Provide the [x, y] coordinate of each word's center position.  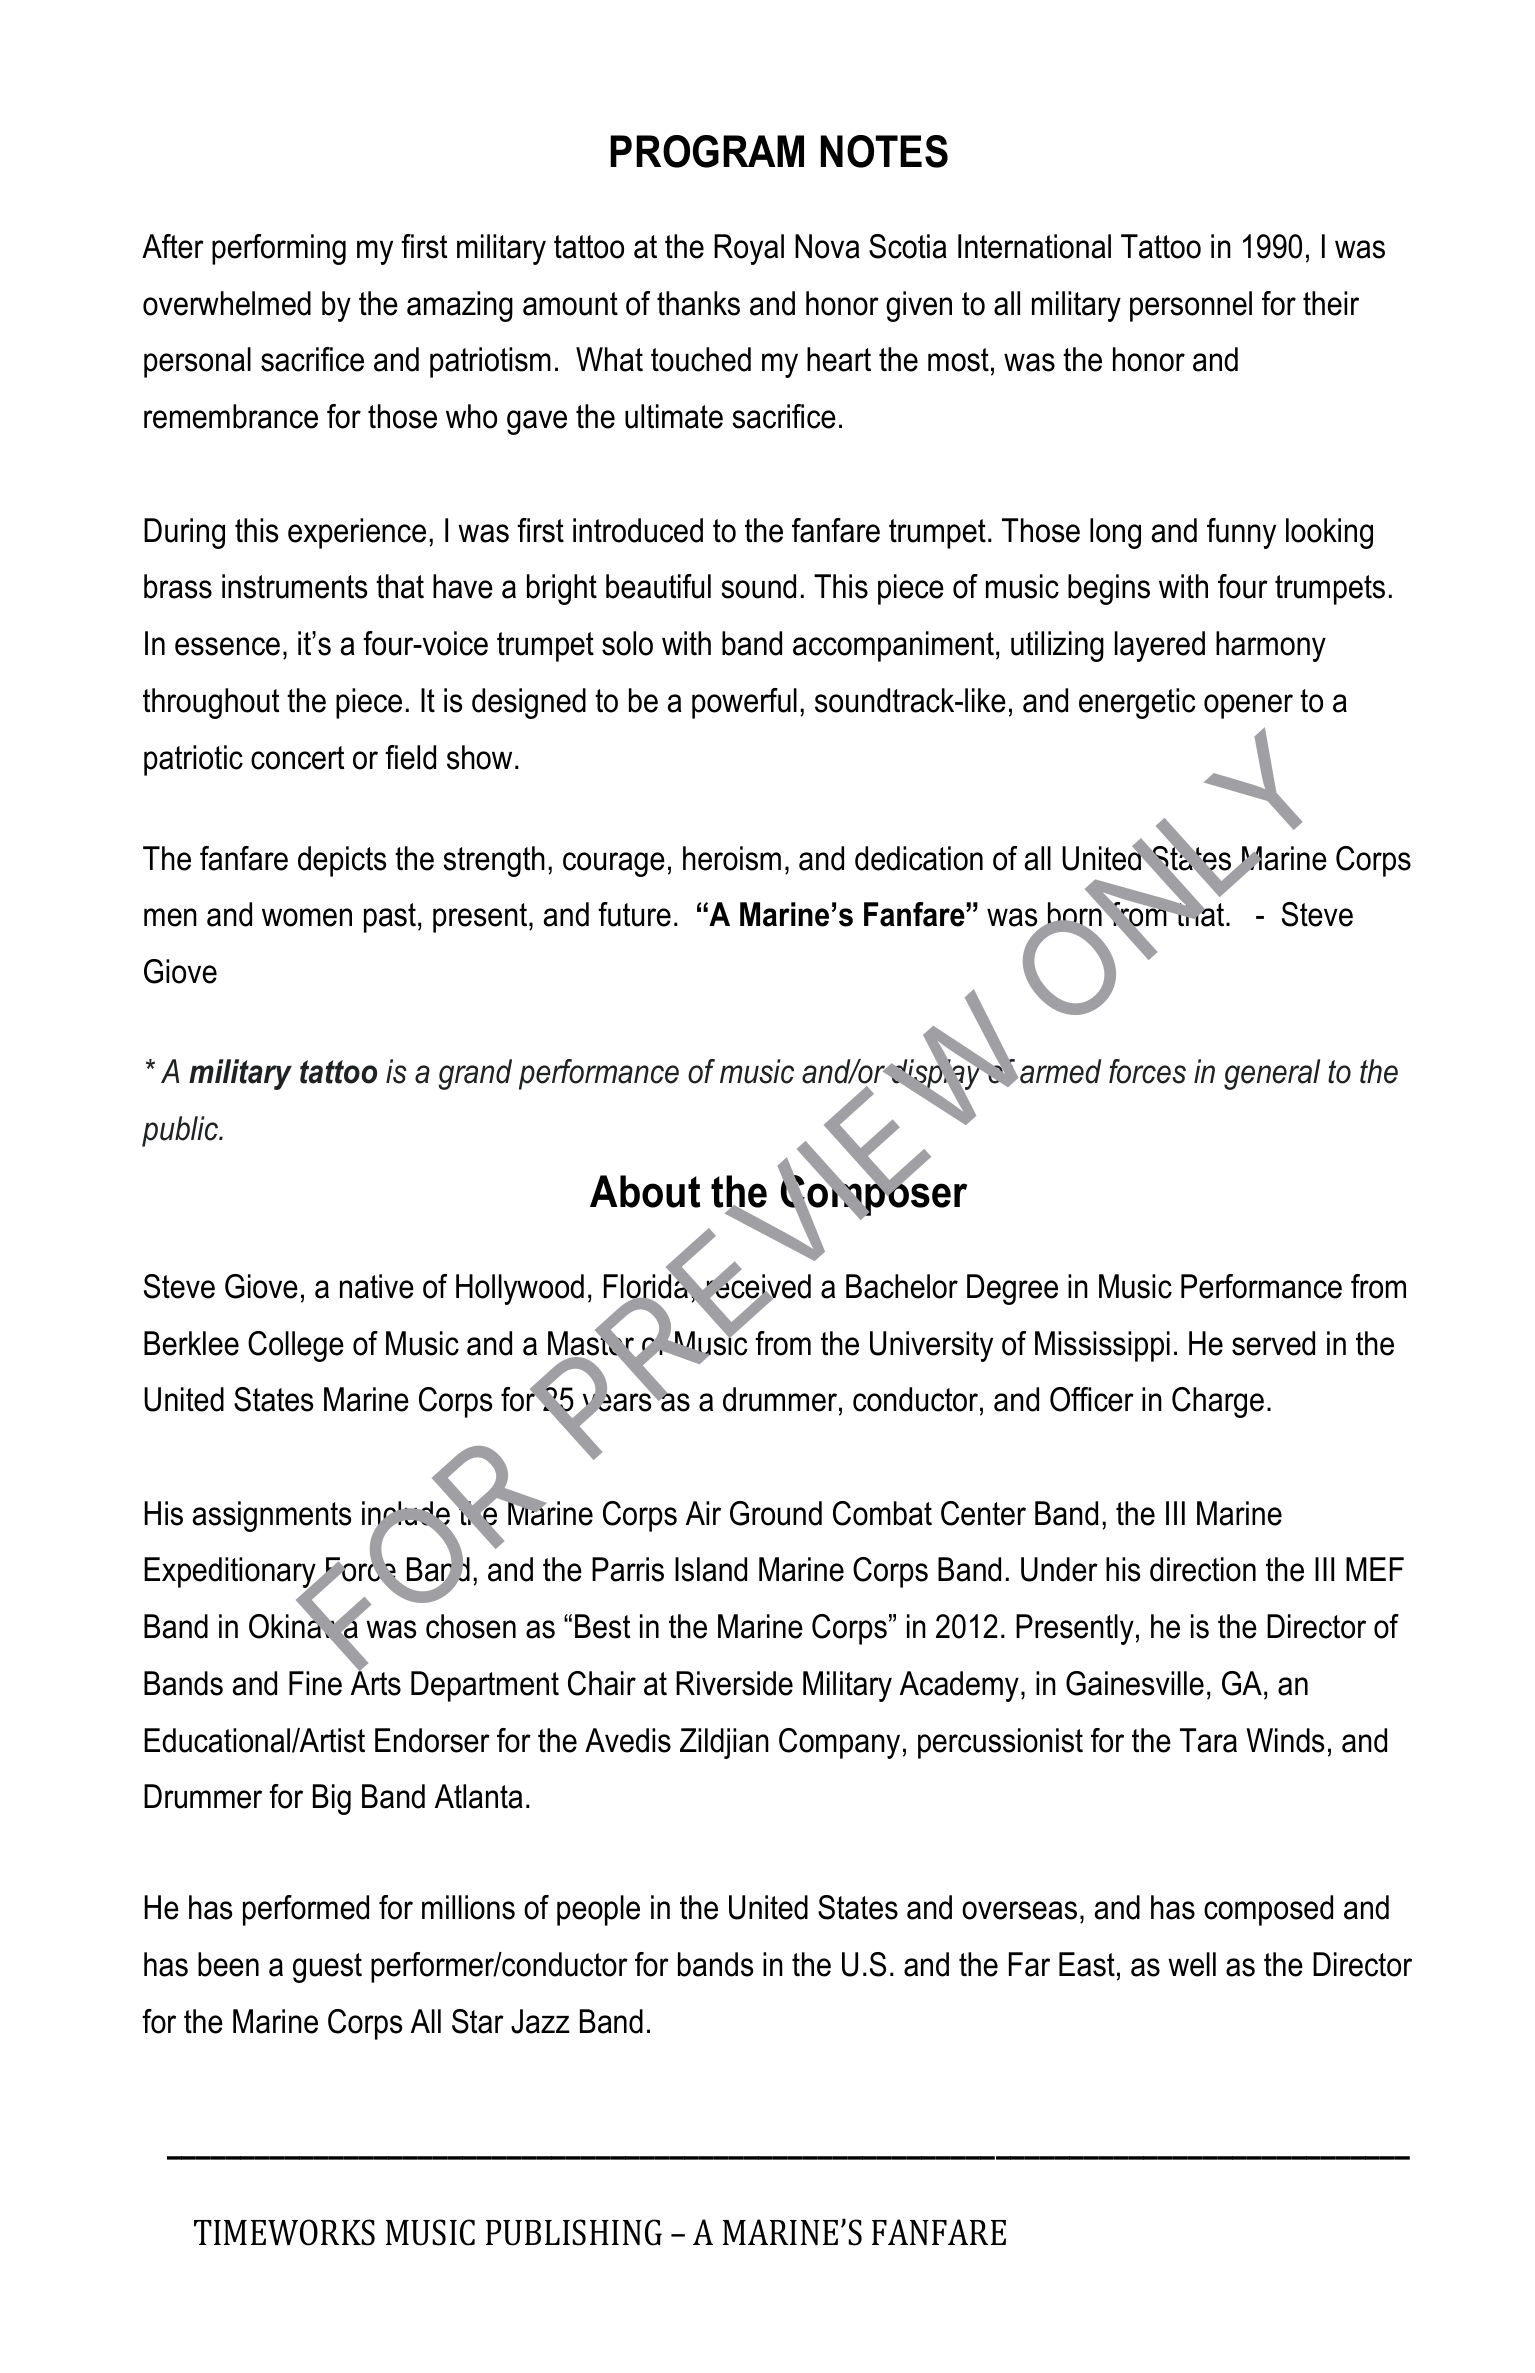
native [377, 1286]
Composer [874, 1196]
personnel [1191, 306]
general [1272, 1074]
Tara [1208, 1740]
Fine [315, 1683]
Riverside [734, 1683]
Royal [749, 249]
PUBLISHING [574, 2232]
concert [297, 758]
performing [279, 249]
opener [1248, 706]
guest [327, 1968]
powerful [744, 703]
